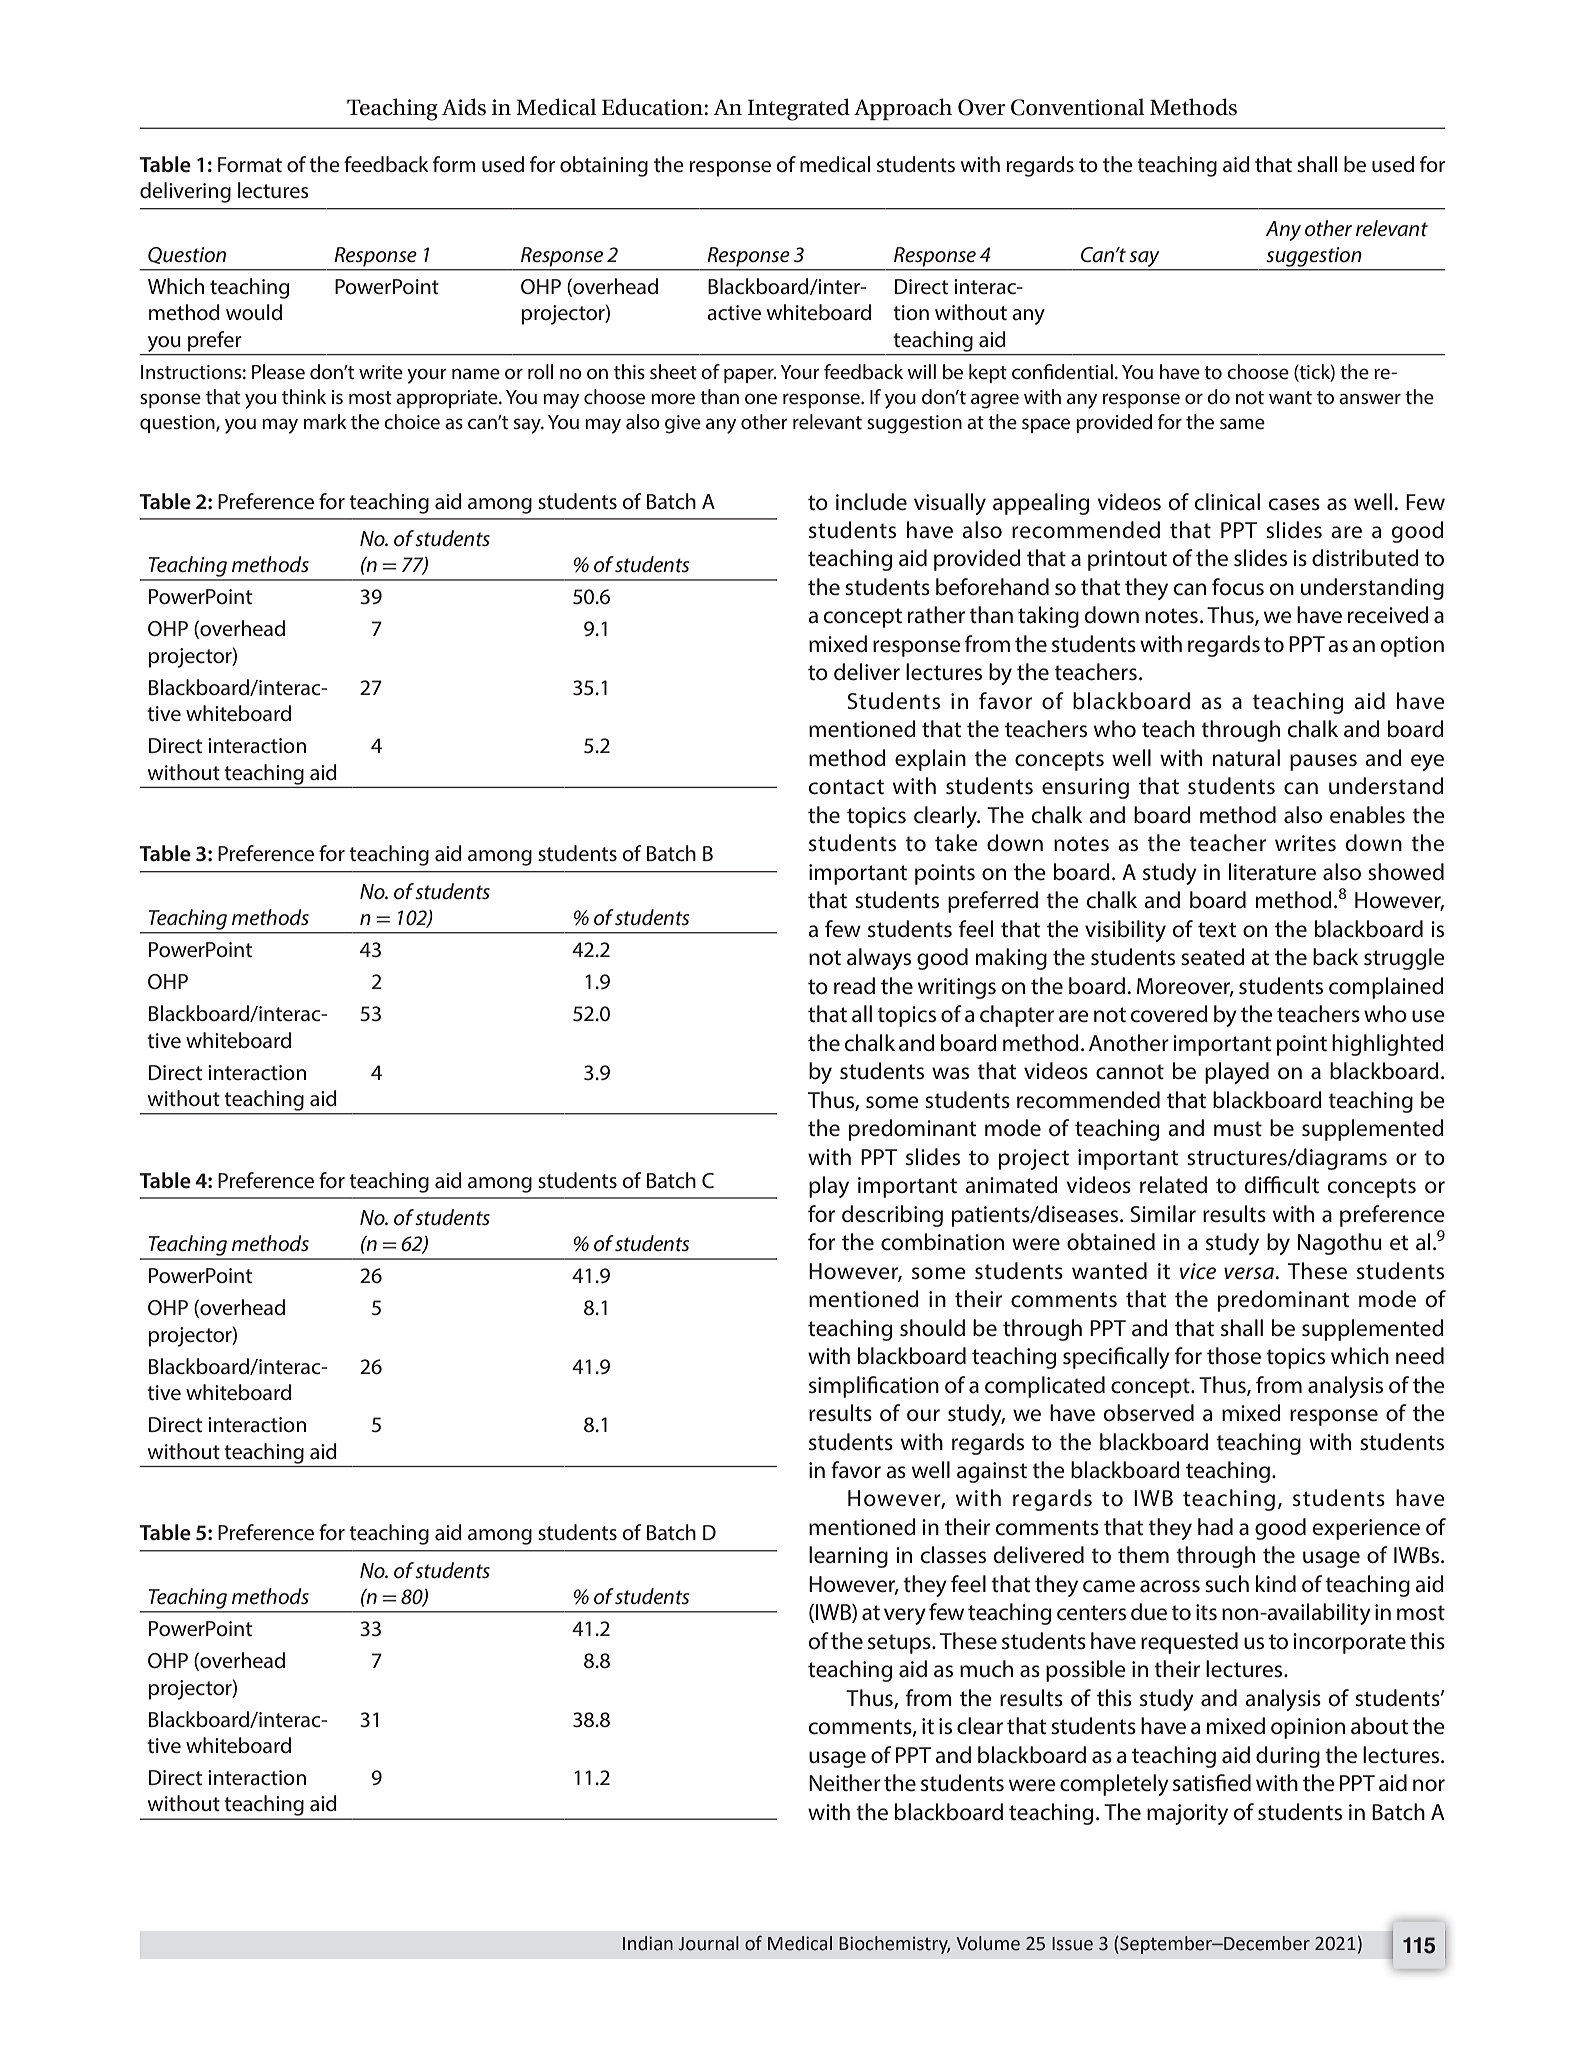 Image resolution: width=1585 pixels, height=2051 pixels. Describe the element at coordinates (1276, 1583) in the image. I see `kind` at that location.
